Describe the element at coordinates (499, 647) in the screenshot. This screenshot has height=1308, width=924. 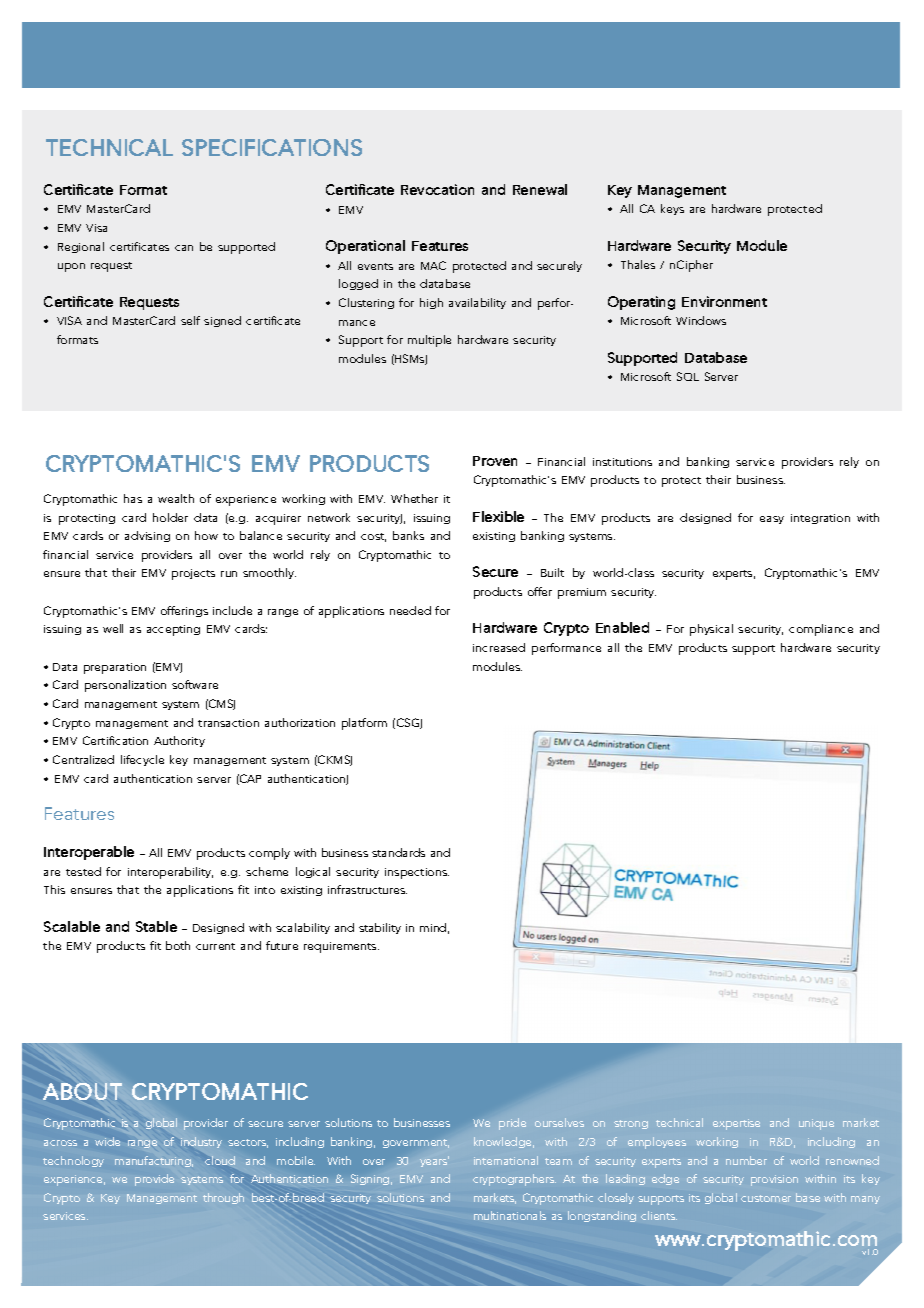
I see `increased` at that location.
